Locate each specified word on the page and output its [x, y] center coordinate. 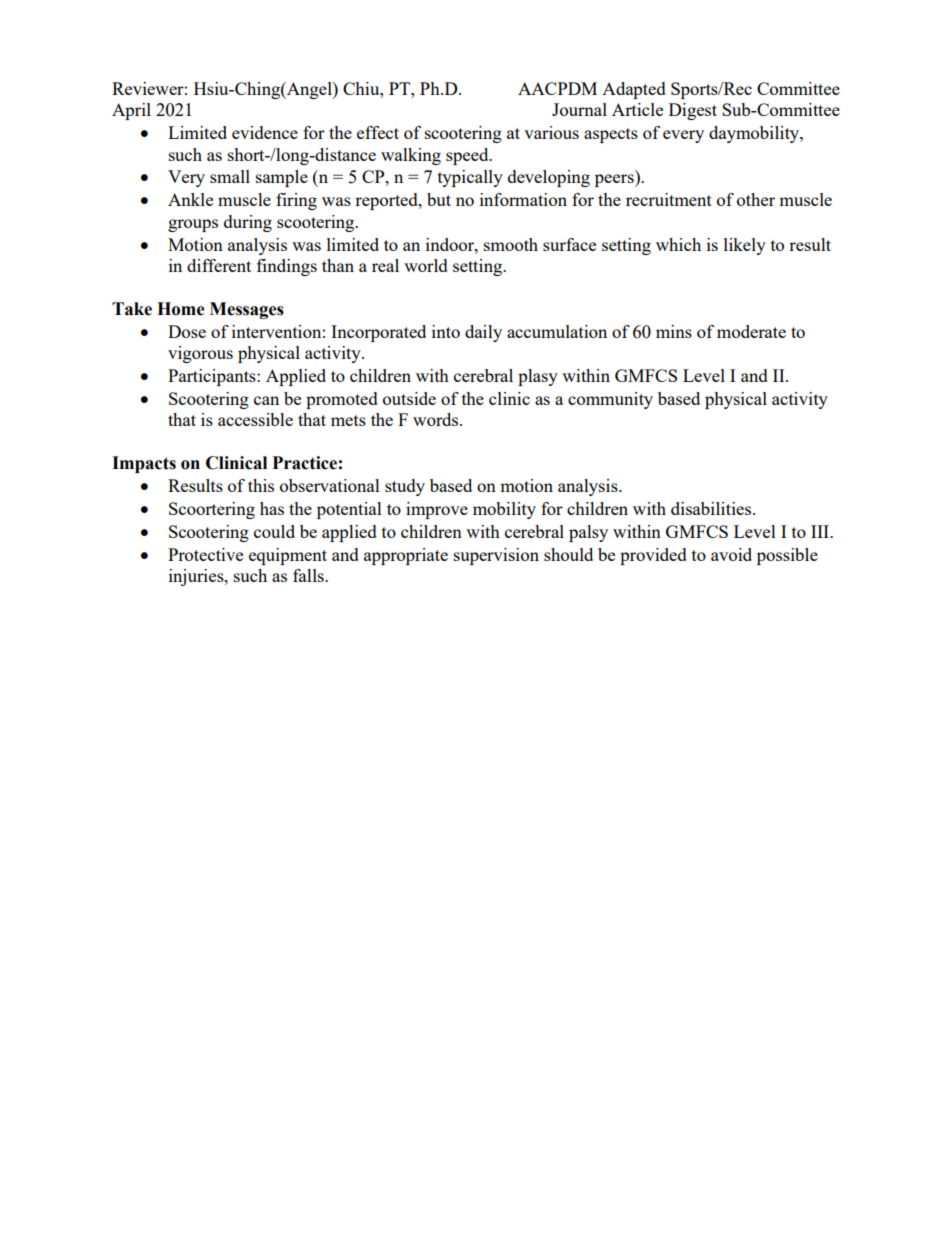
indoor [451, 244]
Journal [579, 109]
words [437, 419]
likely [745, 246]
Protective [205, 554]
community [610, 400]
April [131, 111]
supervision [496, 556]
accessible [255, 419]
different [219, 265]
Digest [693, 111]
